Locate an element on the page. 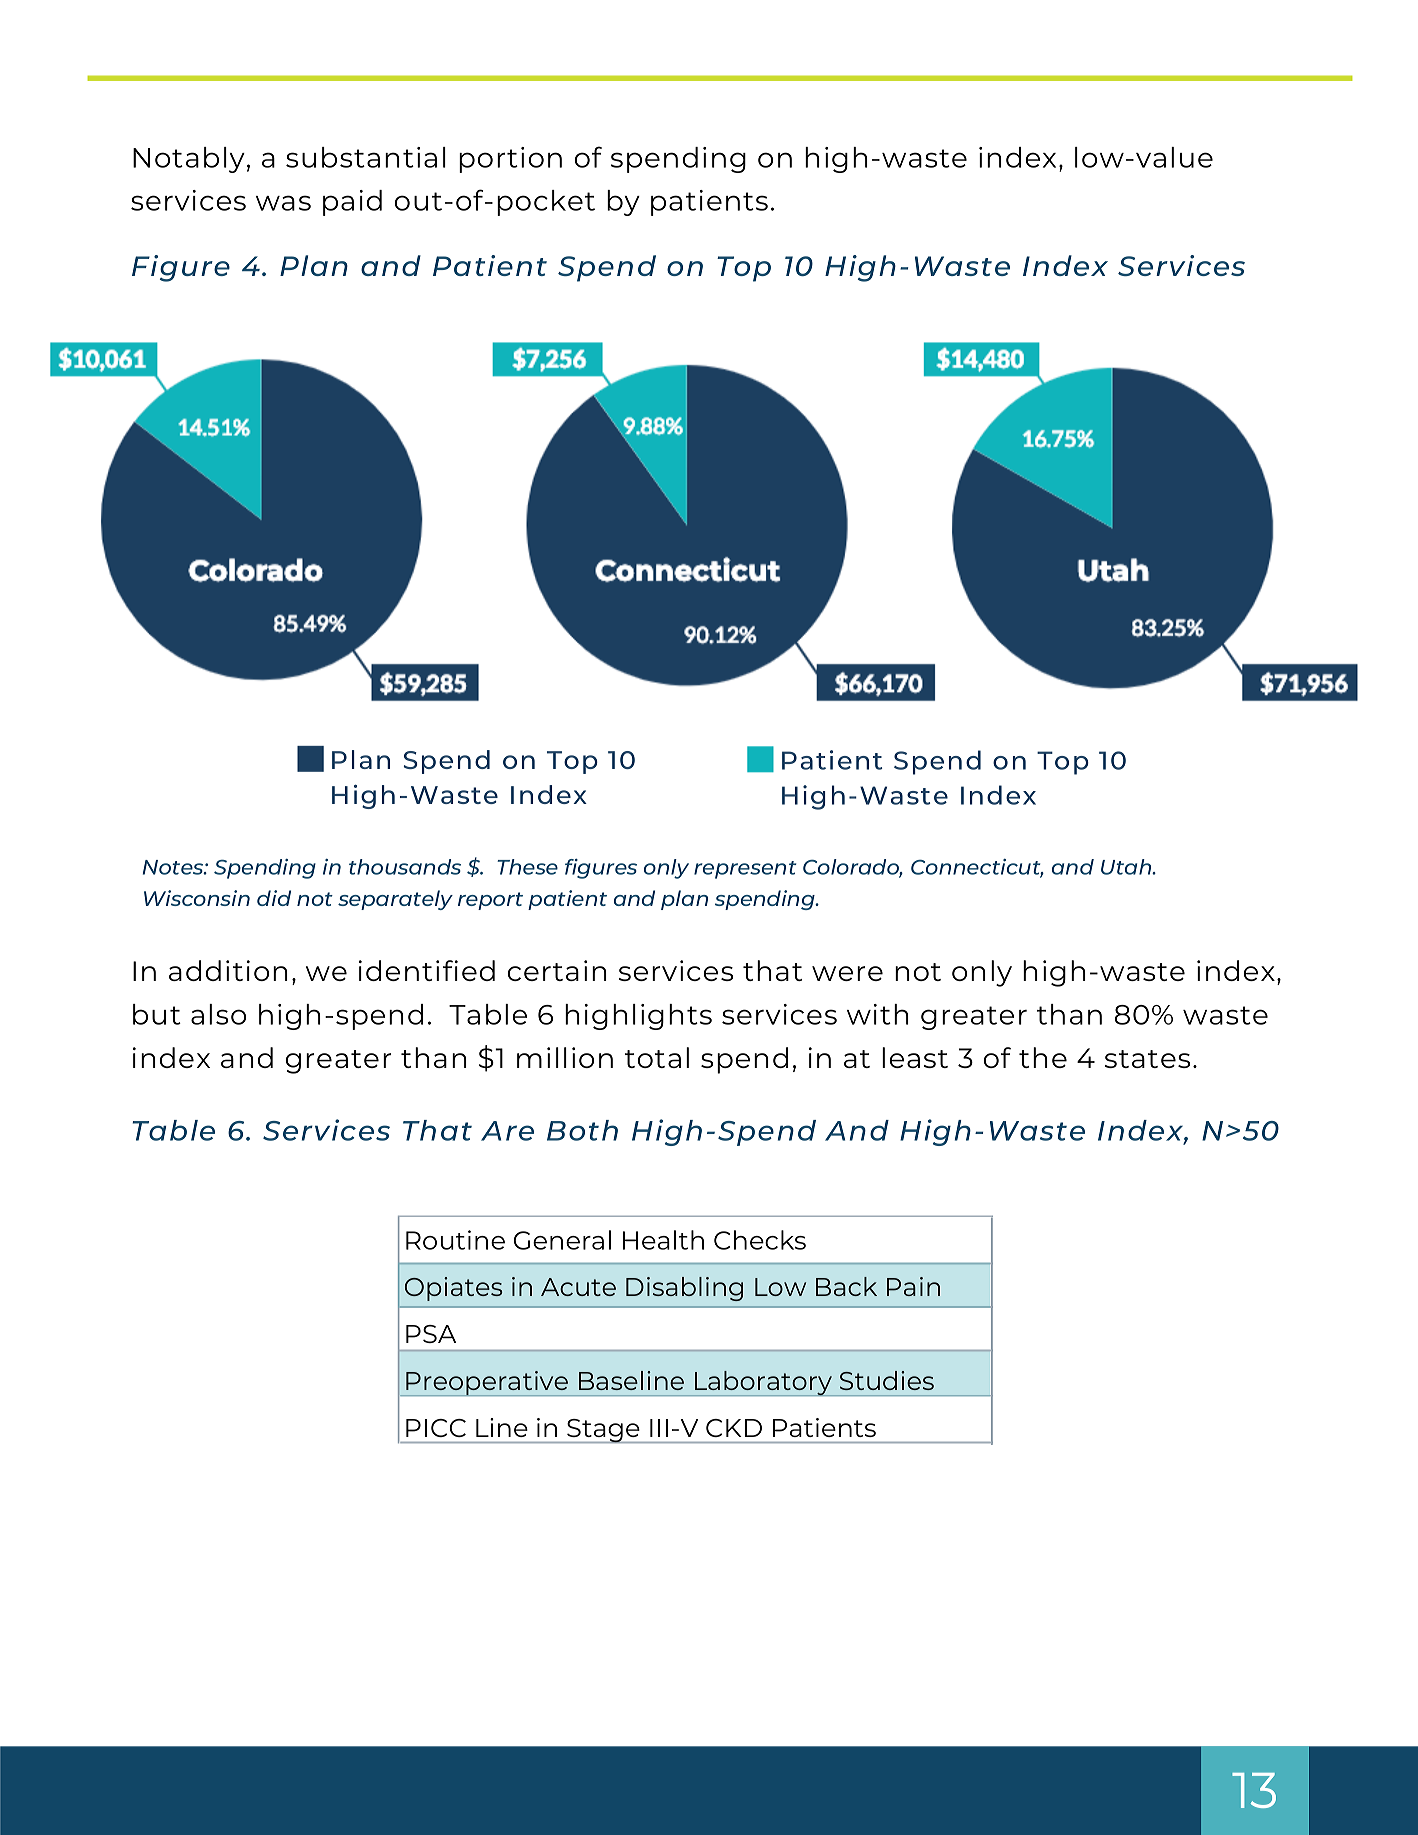  also is located at coordinates (218, 1014).
